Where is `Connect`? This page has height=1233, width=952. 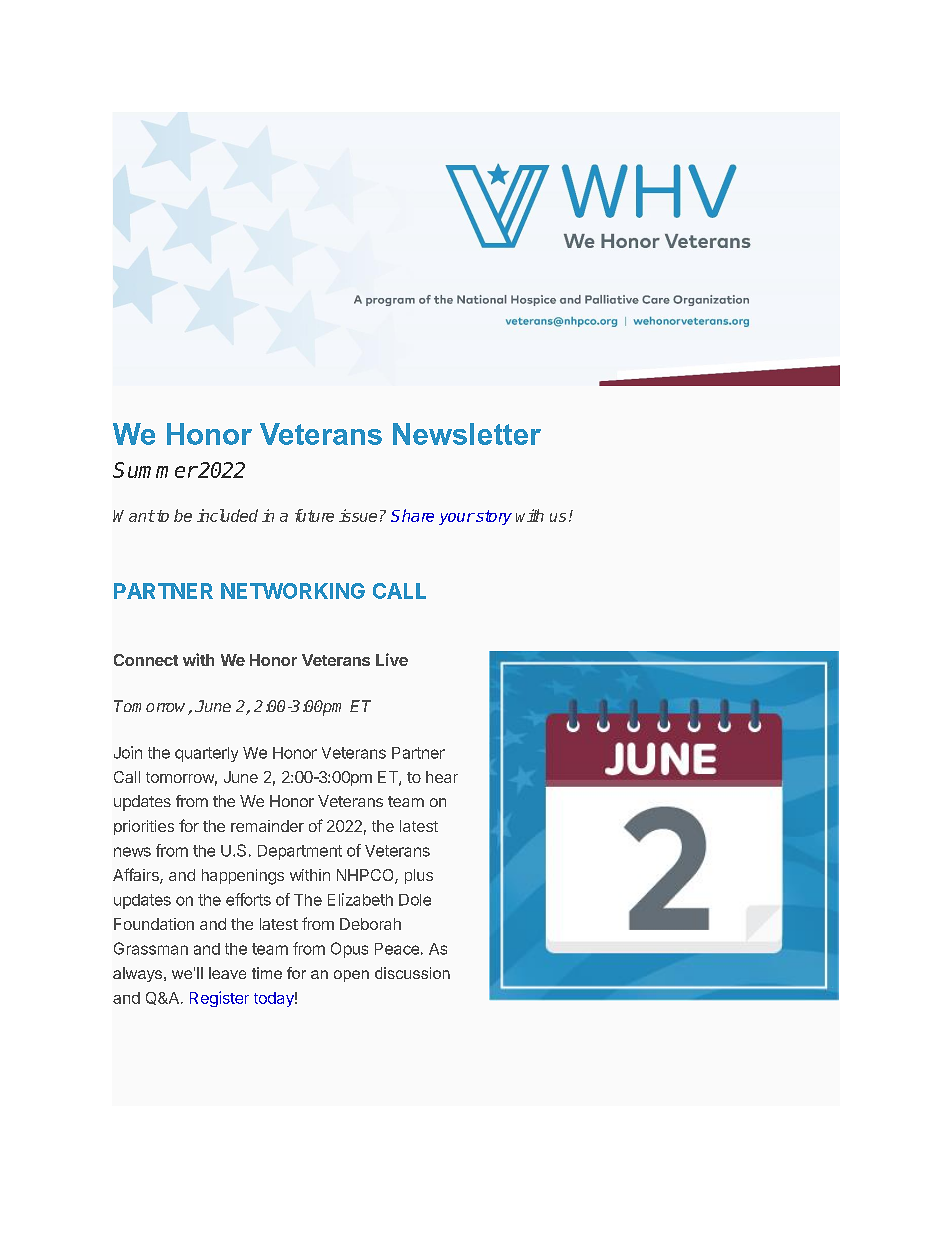 Connect is located at coordinates (146, 660).
